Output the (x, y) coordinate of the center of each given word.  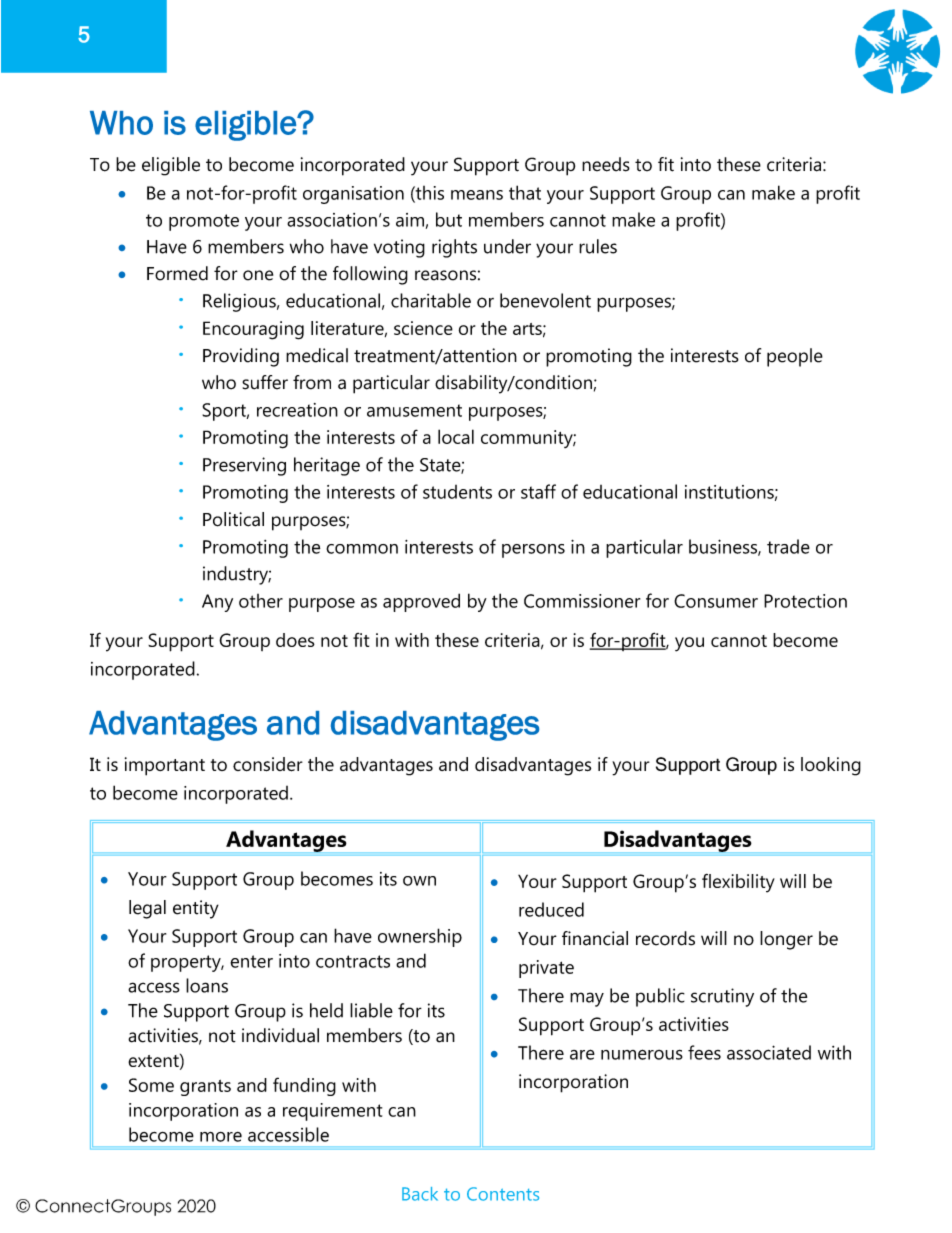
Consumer (716, 601)
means (477, 195)
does (295, 640)
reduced (551, 909)
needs (606, 164)
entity (196, 909)
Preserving (244, 466)
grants (205, 1088)
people (795, 357)
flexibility (738, 883)
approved (421, 602)
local (456, 436)
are (582, 1054)
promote (204, 222)
